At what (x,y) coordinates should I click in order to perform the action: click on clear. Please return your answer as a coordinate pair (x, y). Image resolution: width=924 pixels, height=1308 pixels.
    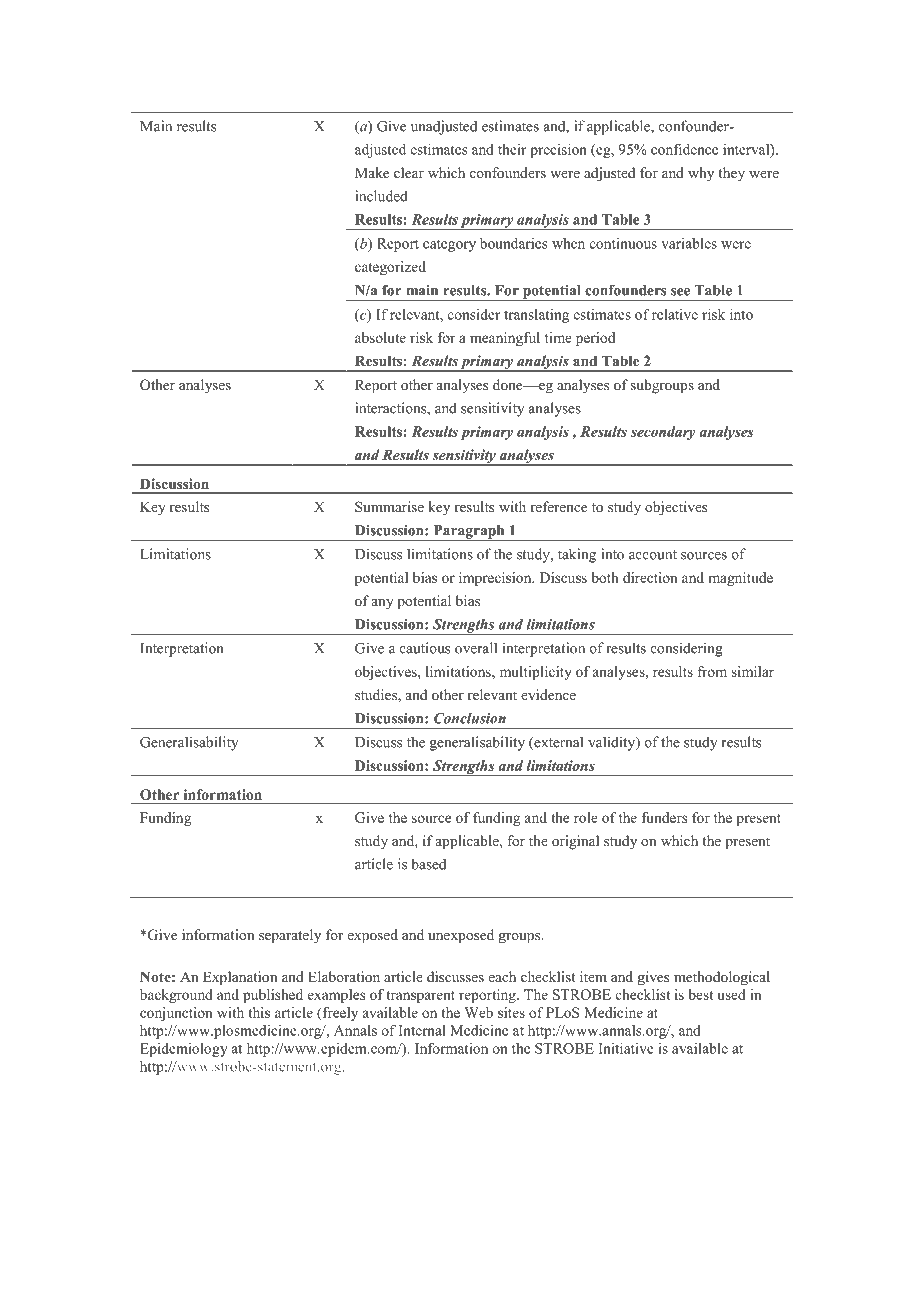
    Looking at the image, I should click on (409, 172).
